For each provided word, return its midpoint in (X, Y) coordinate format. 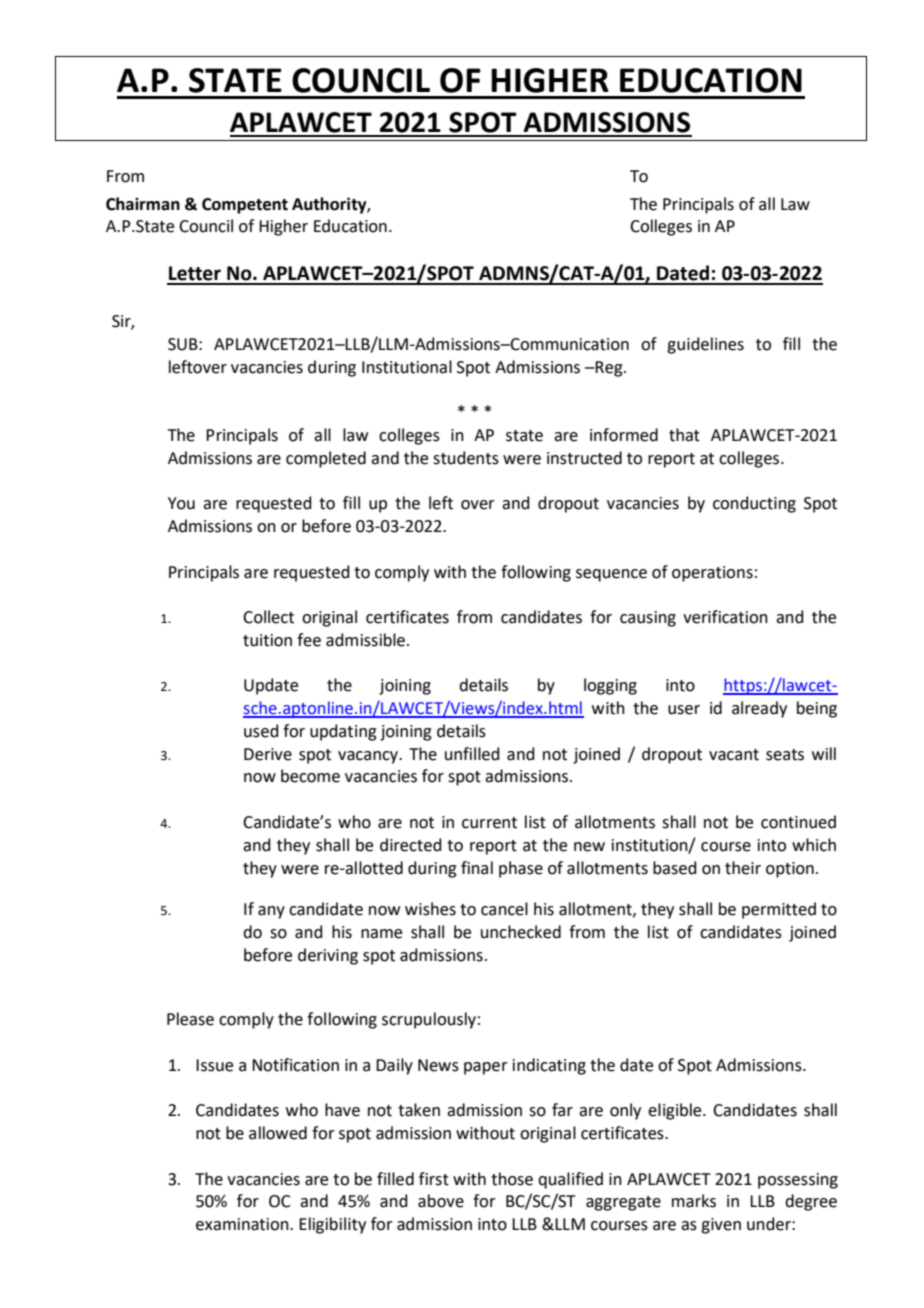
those (512, 1179)
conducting (754, 504)
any (271, 912)
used (261, 731)
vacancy (369, 757)
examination (243, 1224)
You (181, 503)
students (466, 458)
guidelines (705, 345)
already (759, 709)
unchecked (521, 932)
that (684, 435)
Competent (245, 206)
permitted (779, 910)
